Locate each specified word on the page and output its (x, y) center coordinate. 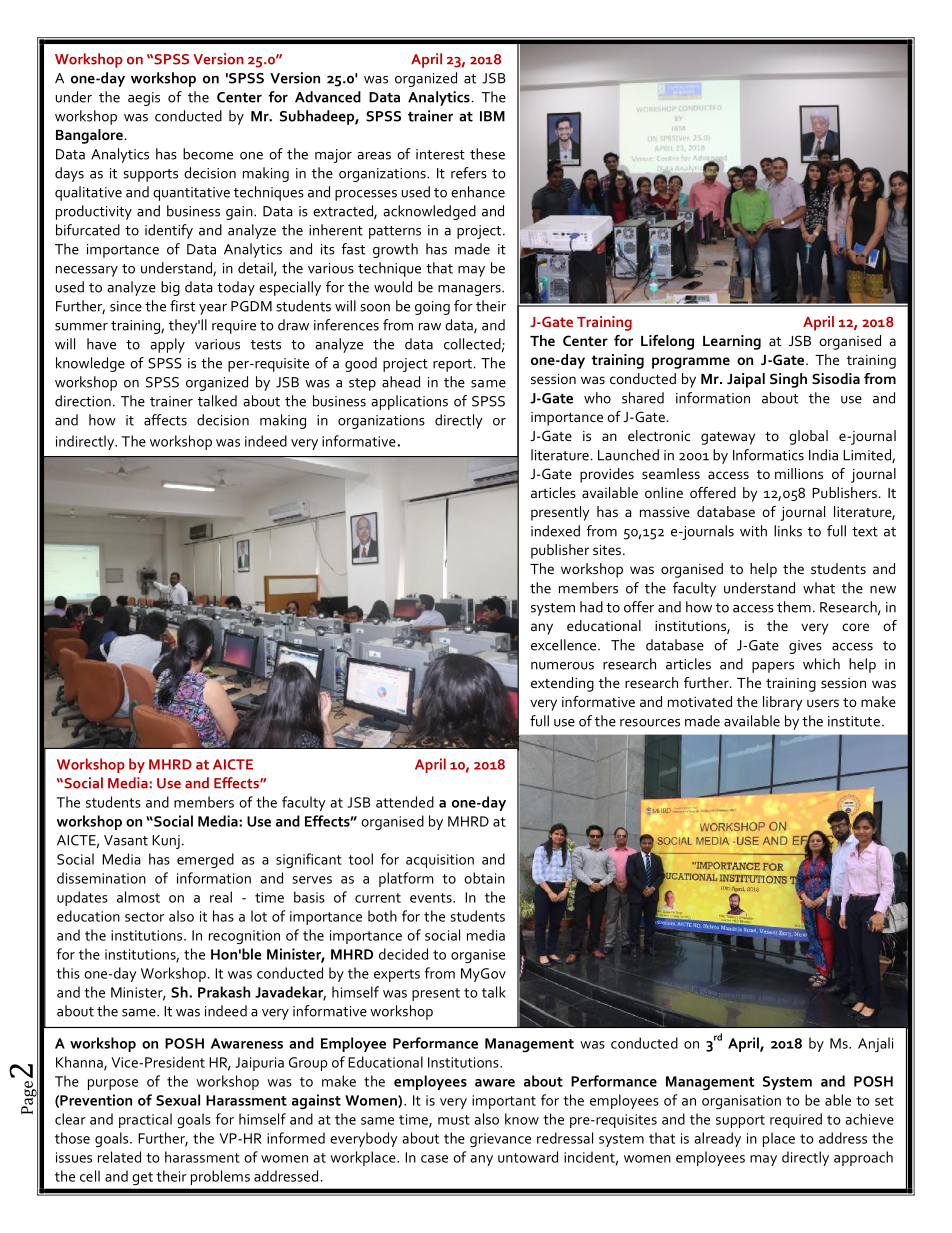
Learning (732, 342)
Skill (157, 148)
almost (138, 897)
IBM (492, 116)
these (487, 154)
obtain (484, 878)
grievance (500, 1140)
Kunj (166, 842)
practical (145, 1120)
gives (805, 647)
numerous (562, 666)
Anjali (875, 1044)
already (717, 1139)
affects (165, 420)
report (452, 365)
